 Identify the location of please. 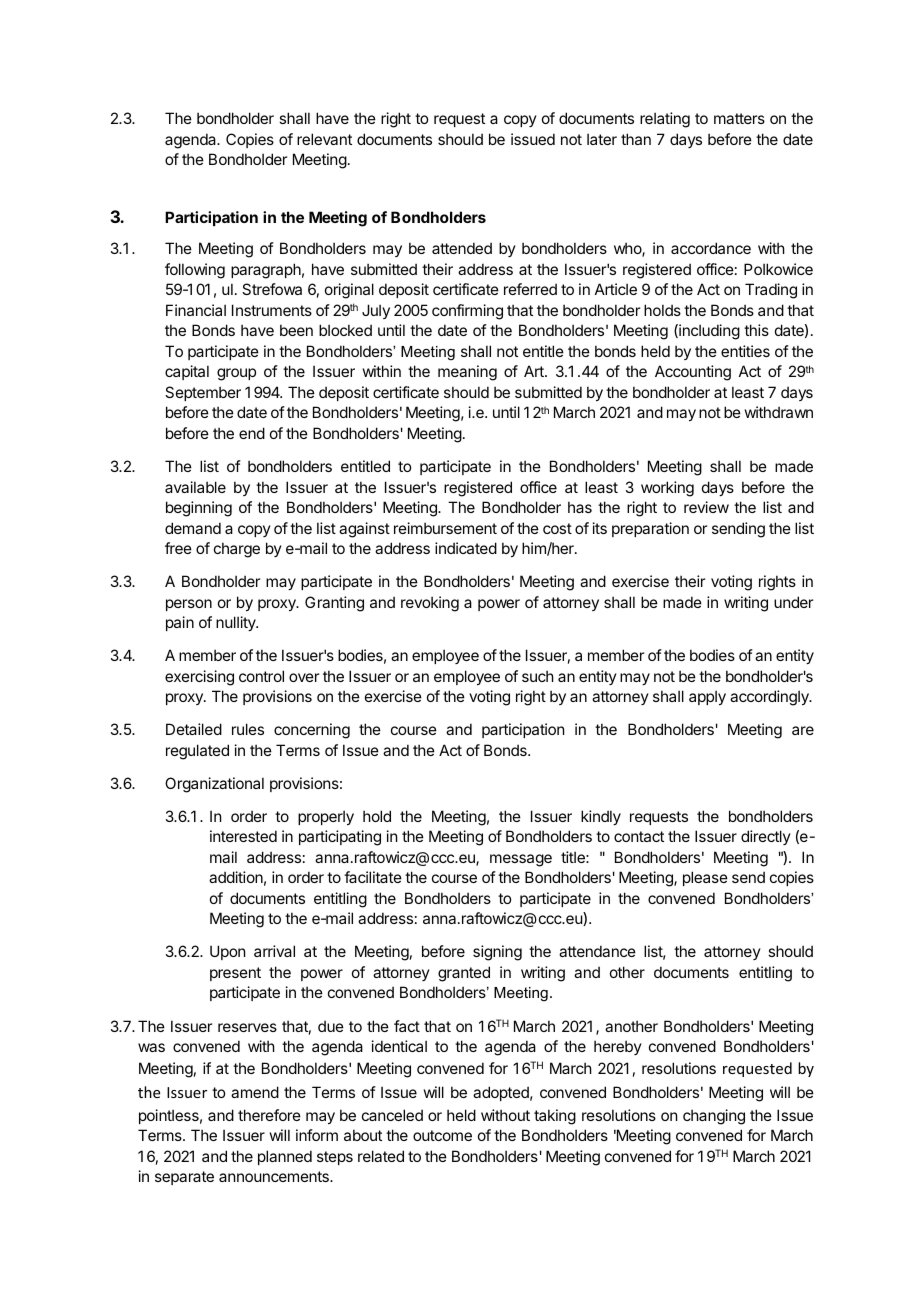
(705, 878).
